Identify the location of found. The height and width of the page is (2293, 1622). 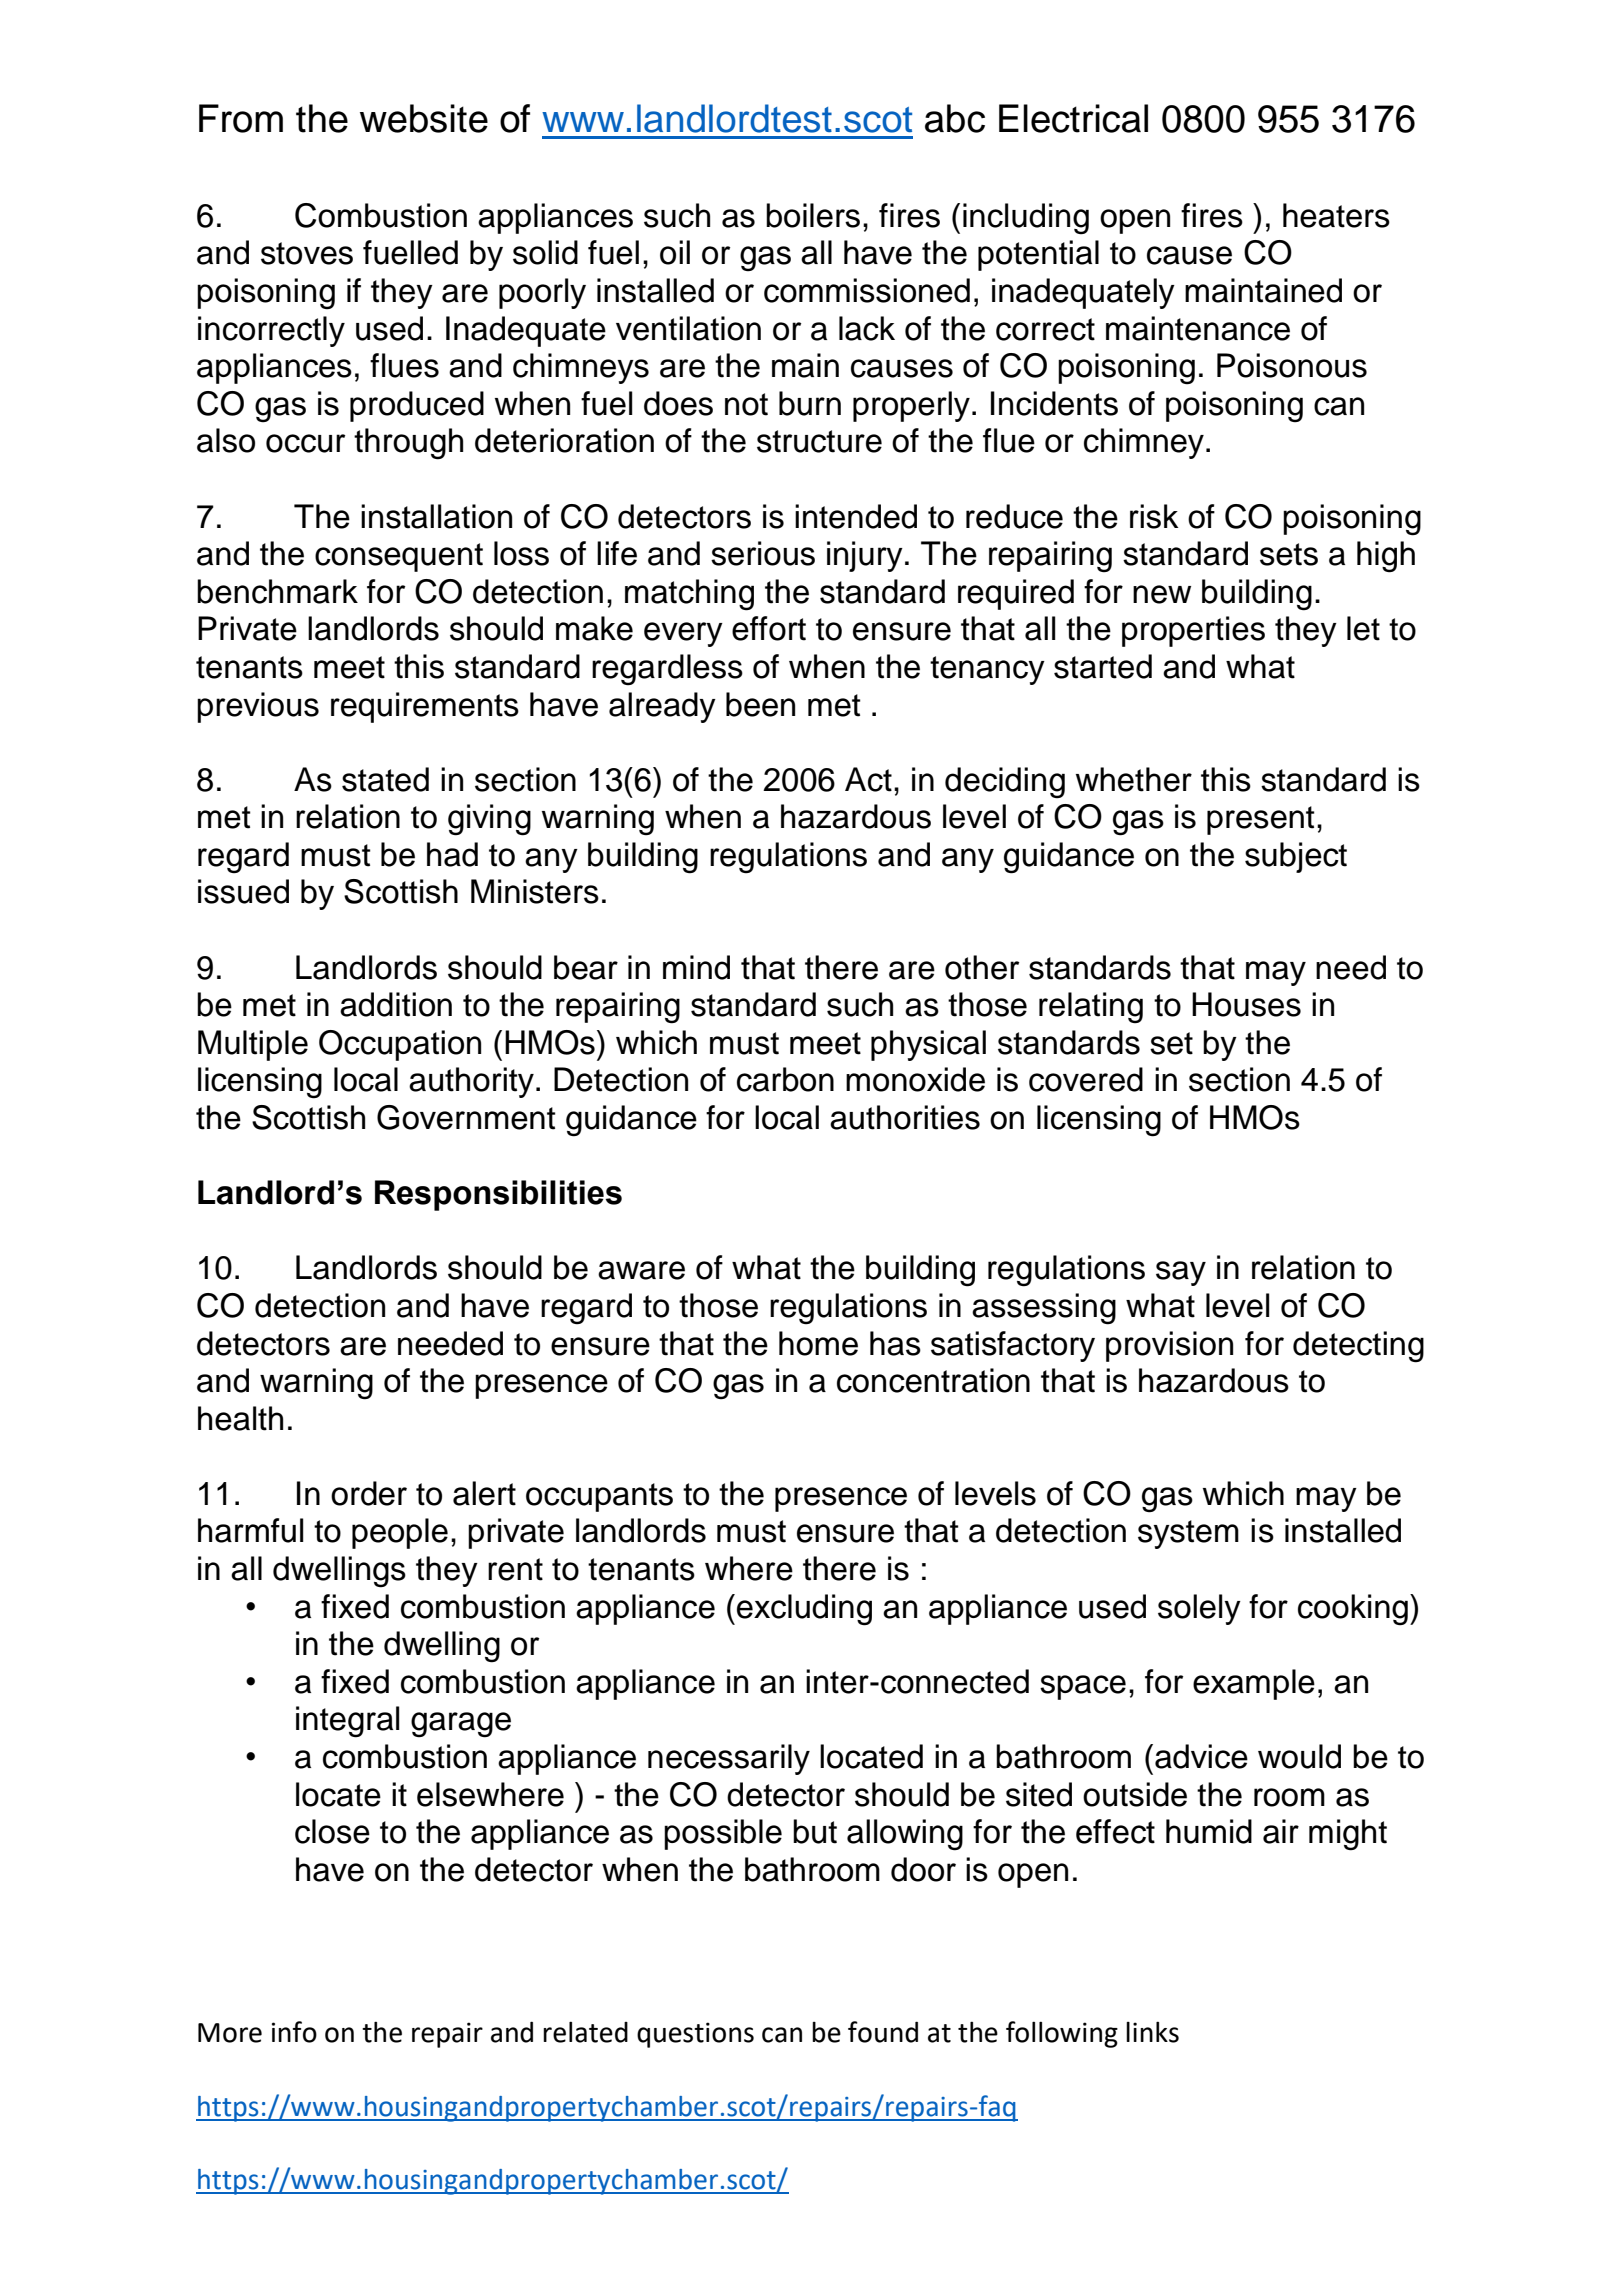
(883, 2032).
